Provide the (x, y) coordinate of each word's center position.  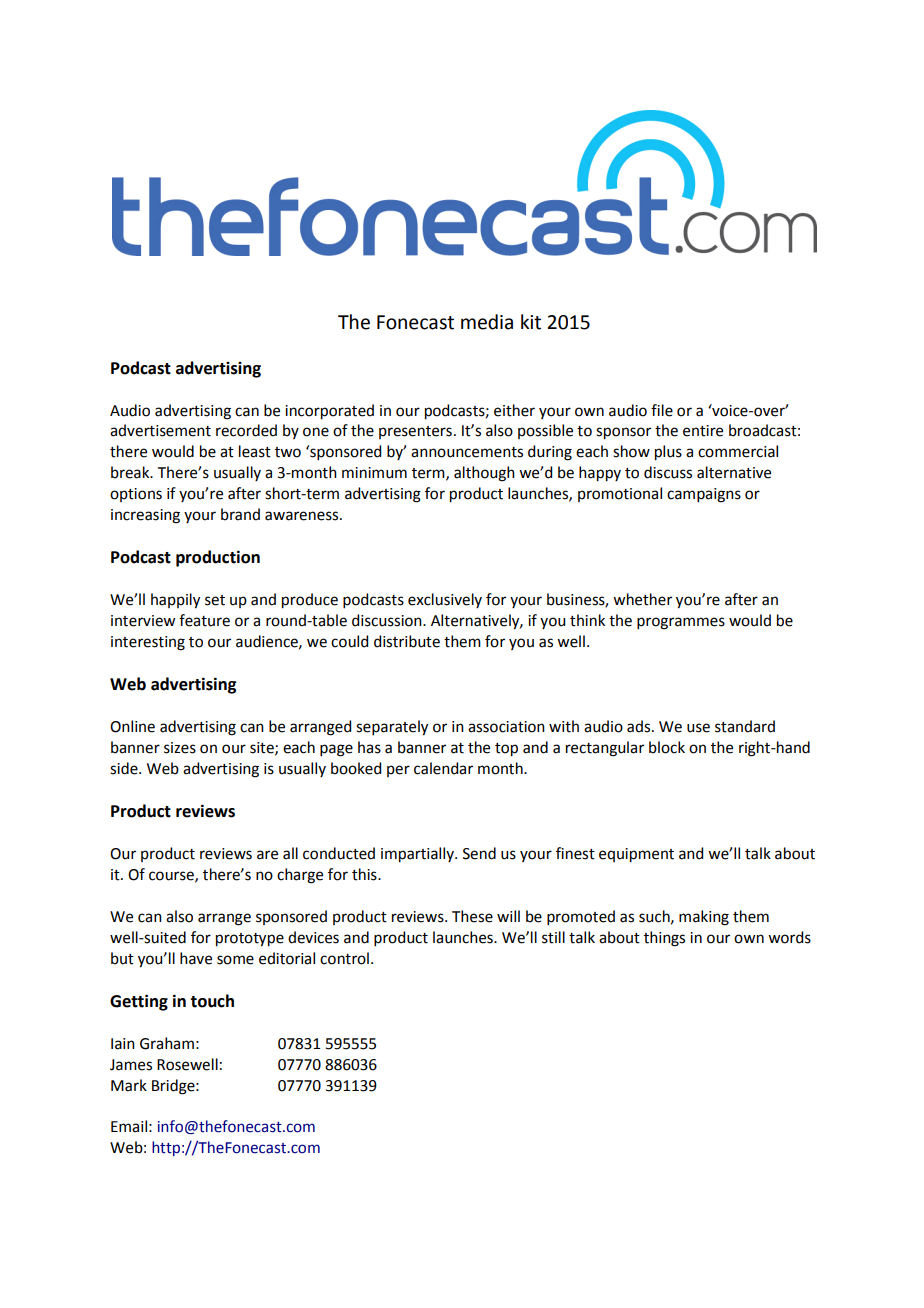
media (487, 322)
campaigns (704, 495)
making (704, 918)
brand (240, 514)
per (398, 771)
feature (204, 620)
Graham (167, 1043)
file (662, 410)
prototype (250, 940)
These (472, 916)
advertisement (160, 430)
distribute (407, 641)
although (484, 474)
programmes (681, 623)
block (667, 747)
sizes (180, 748)
